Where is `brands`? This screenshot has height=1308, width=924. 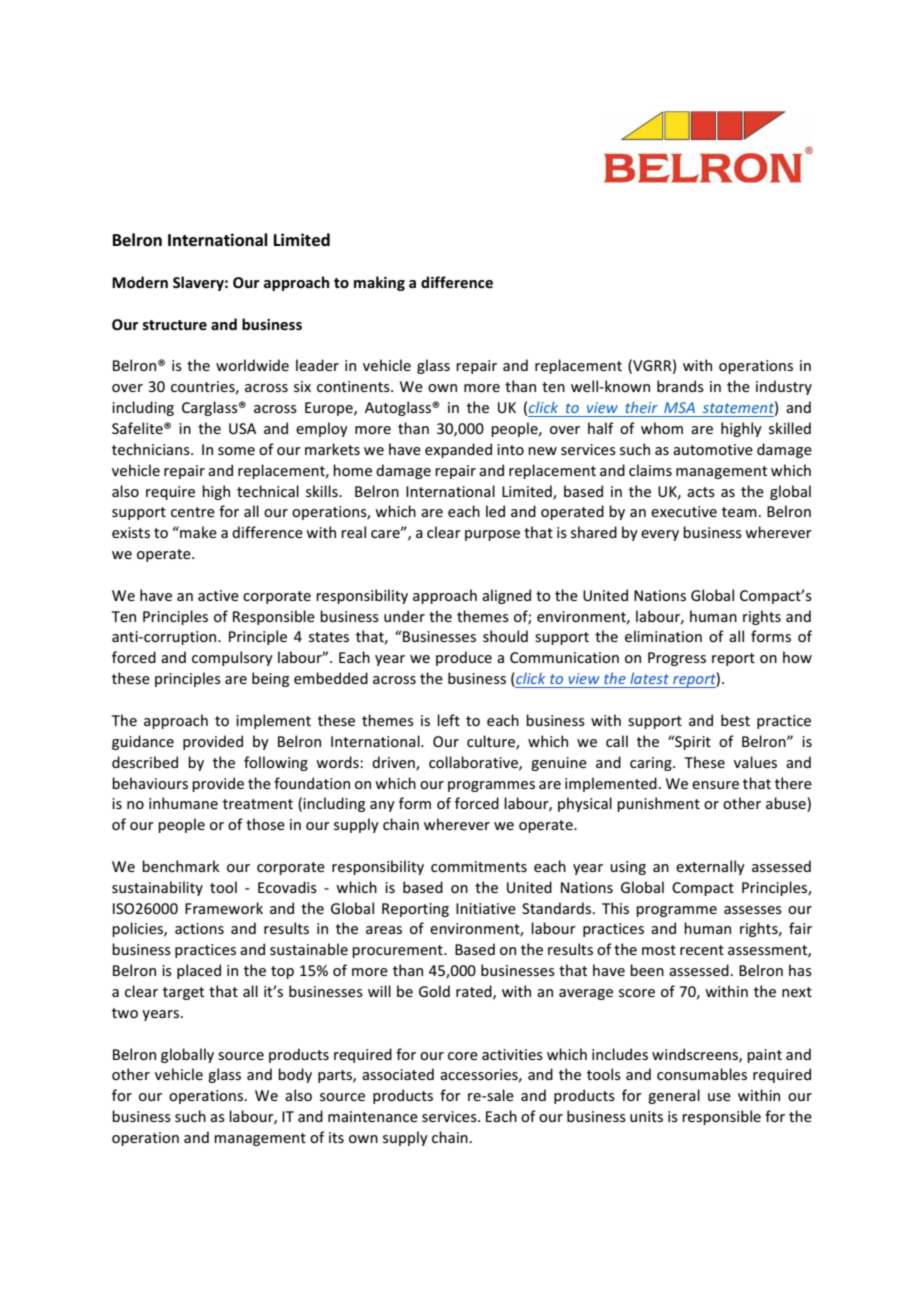 brands is located at coordinates (680, 386).
